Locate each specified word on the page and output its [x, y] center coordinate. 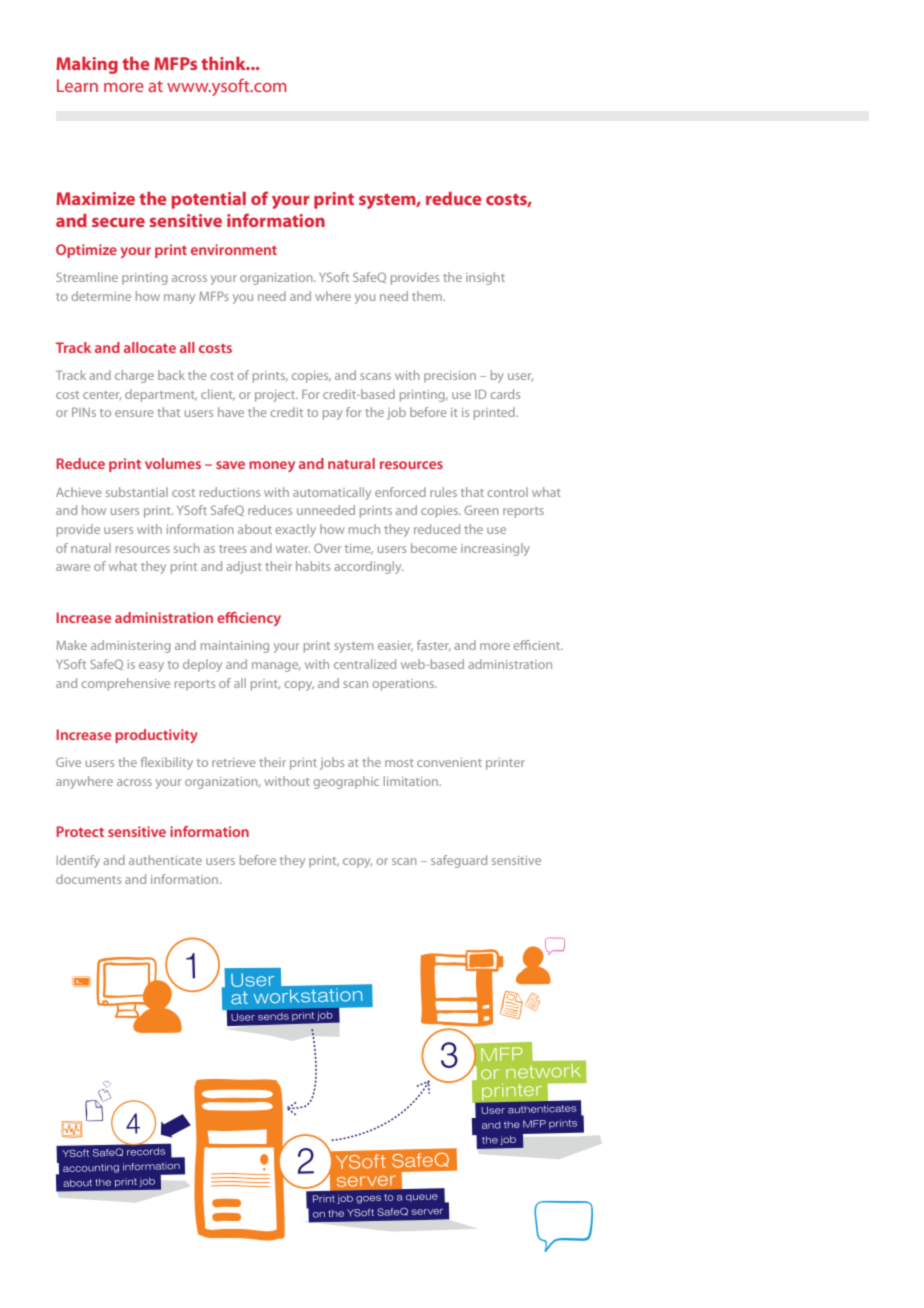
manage [276, 667]
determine [101, 296]
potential [208, 200]
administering [131, 646]
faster [434, 645]
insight [485, 278]
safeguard [459, 861]
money [272, 466]
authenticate [165, 860]
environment [234, 249]
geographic [346, 782]
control [507, 492]
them [428, 296]
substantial [137, 492]
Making [87, 65]
